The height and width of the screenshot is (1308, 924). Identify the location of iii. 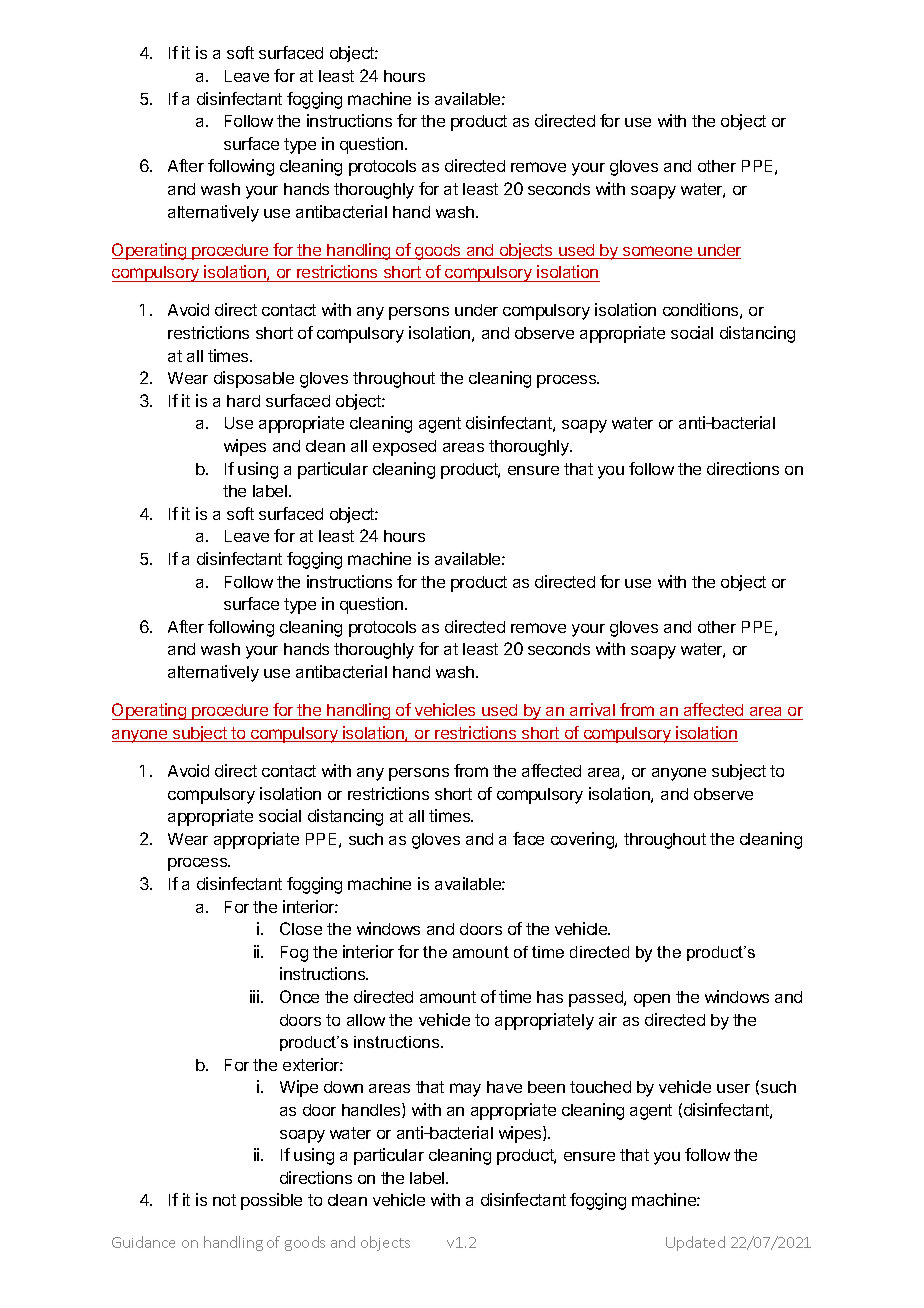
(256, 996).
